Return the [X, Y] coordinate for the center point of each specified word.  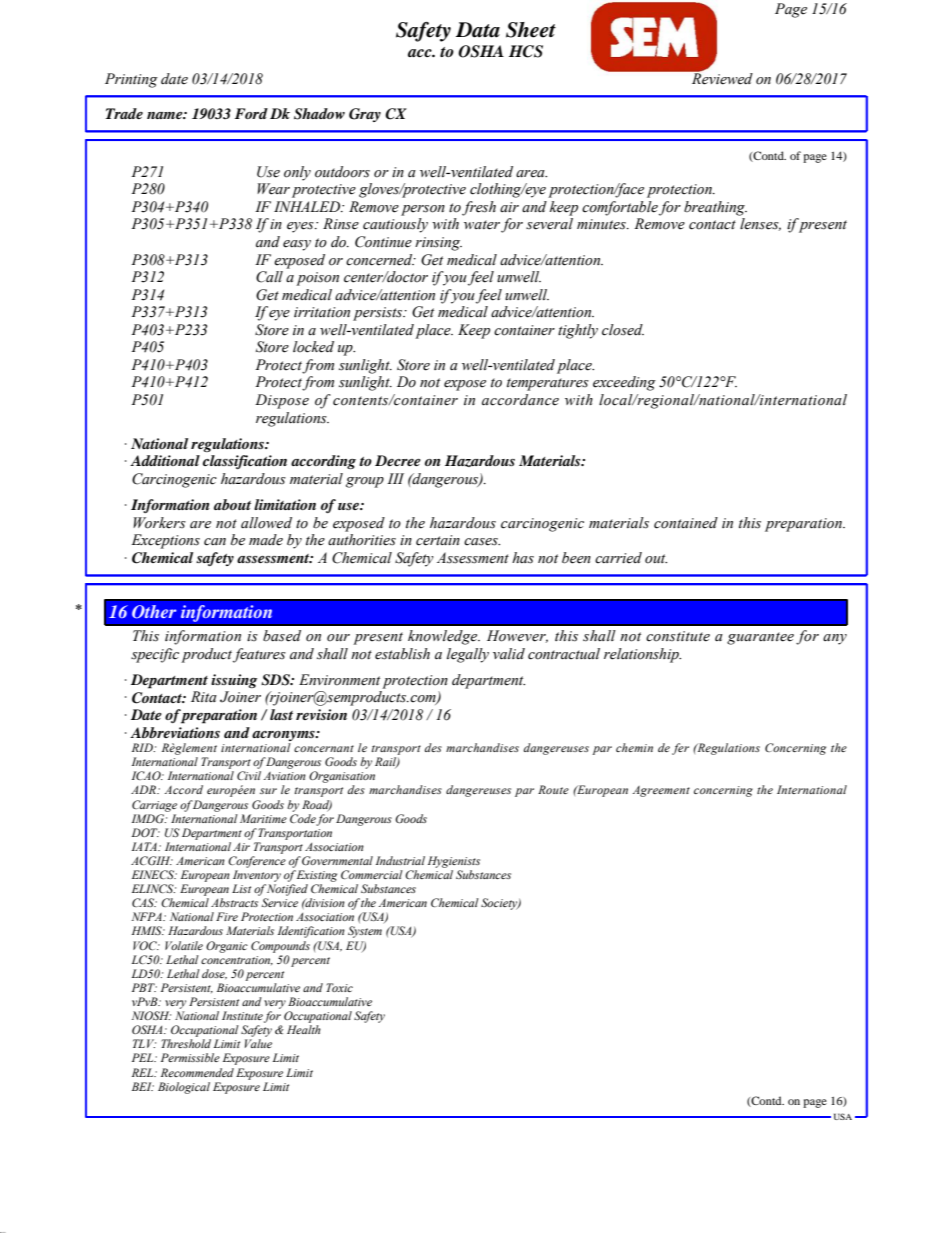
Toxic [339, 987]
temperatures [548, 384]
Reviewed [721, 77]
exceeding [624, 383]
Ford [251, 113]
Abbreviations [175, 732]
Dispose [282, 401]
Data [478, 30]
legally [468, 655]
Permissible [190, 1057]
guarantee [760, 638]
